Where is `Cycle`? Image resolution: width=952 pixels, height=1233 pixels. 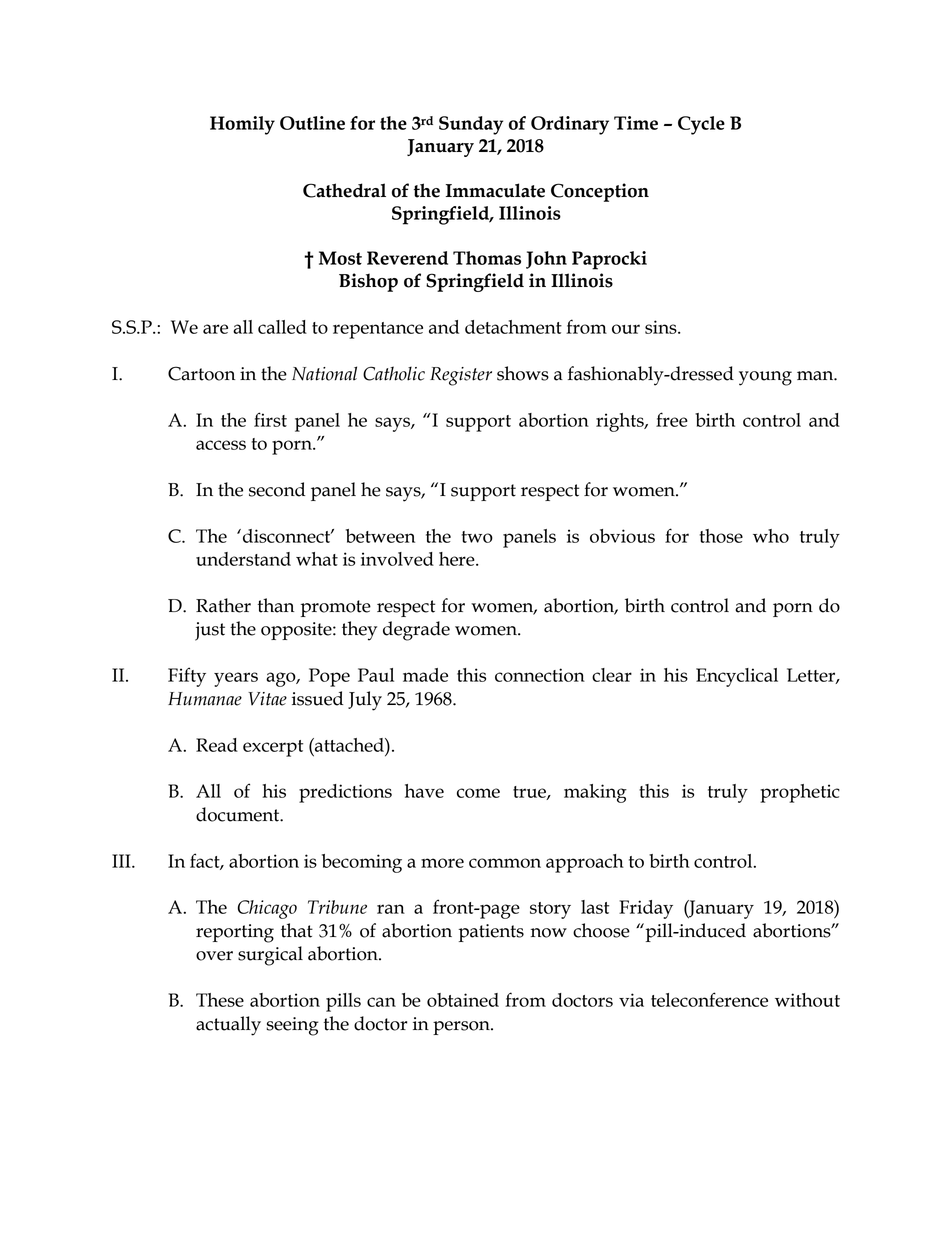 Cycle is located at coordinates (701, 125).
